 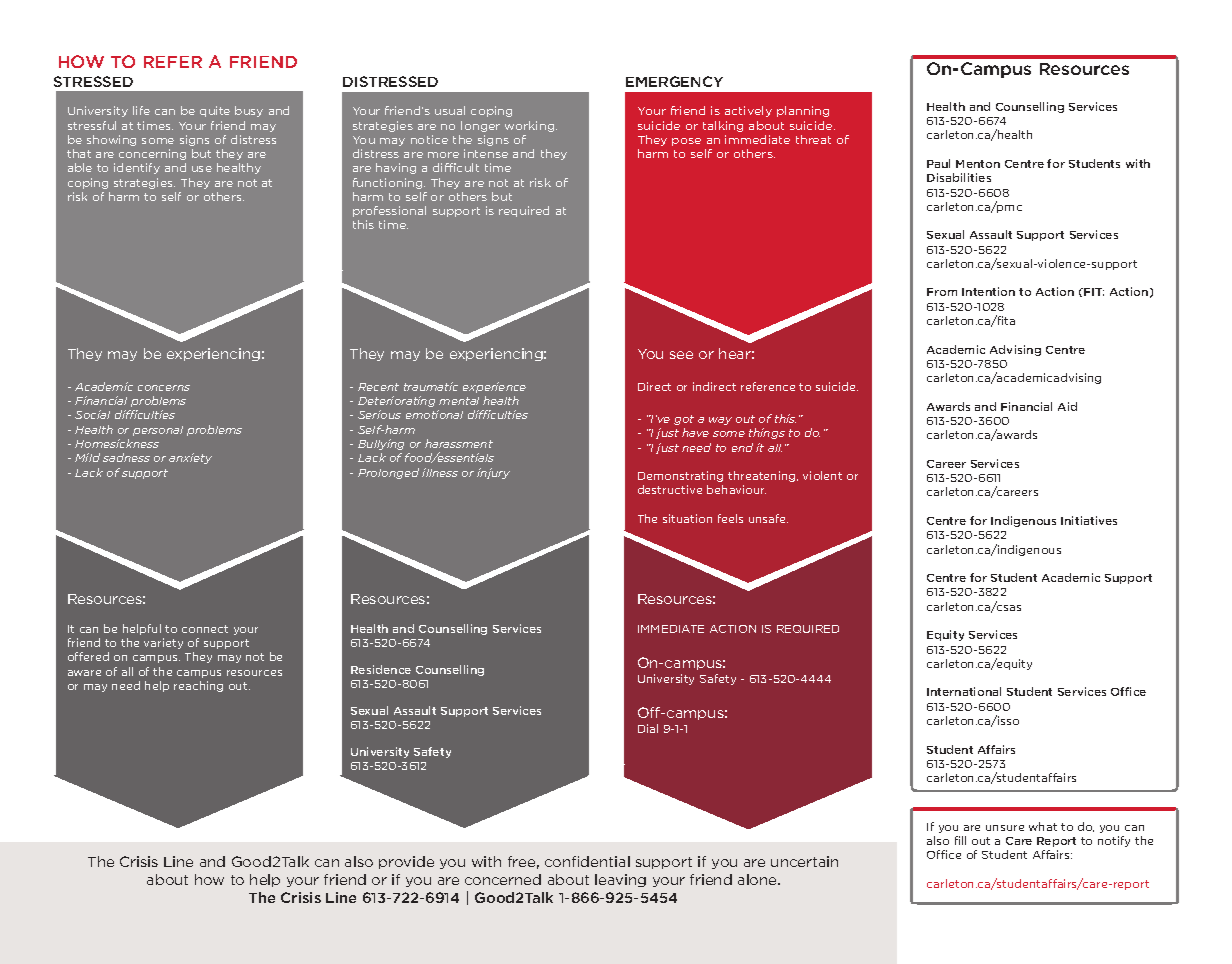 What do you see at coordinates (164, 388) in the screenshot?
I see `concerns` at bounding box center [164, 388].
